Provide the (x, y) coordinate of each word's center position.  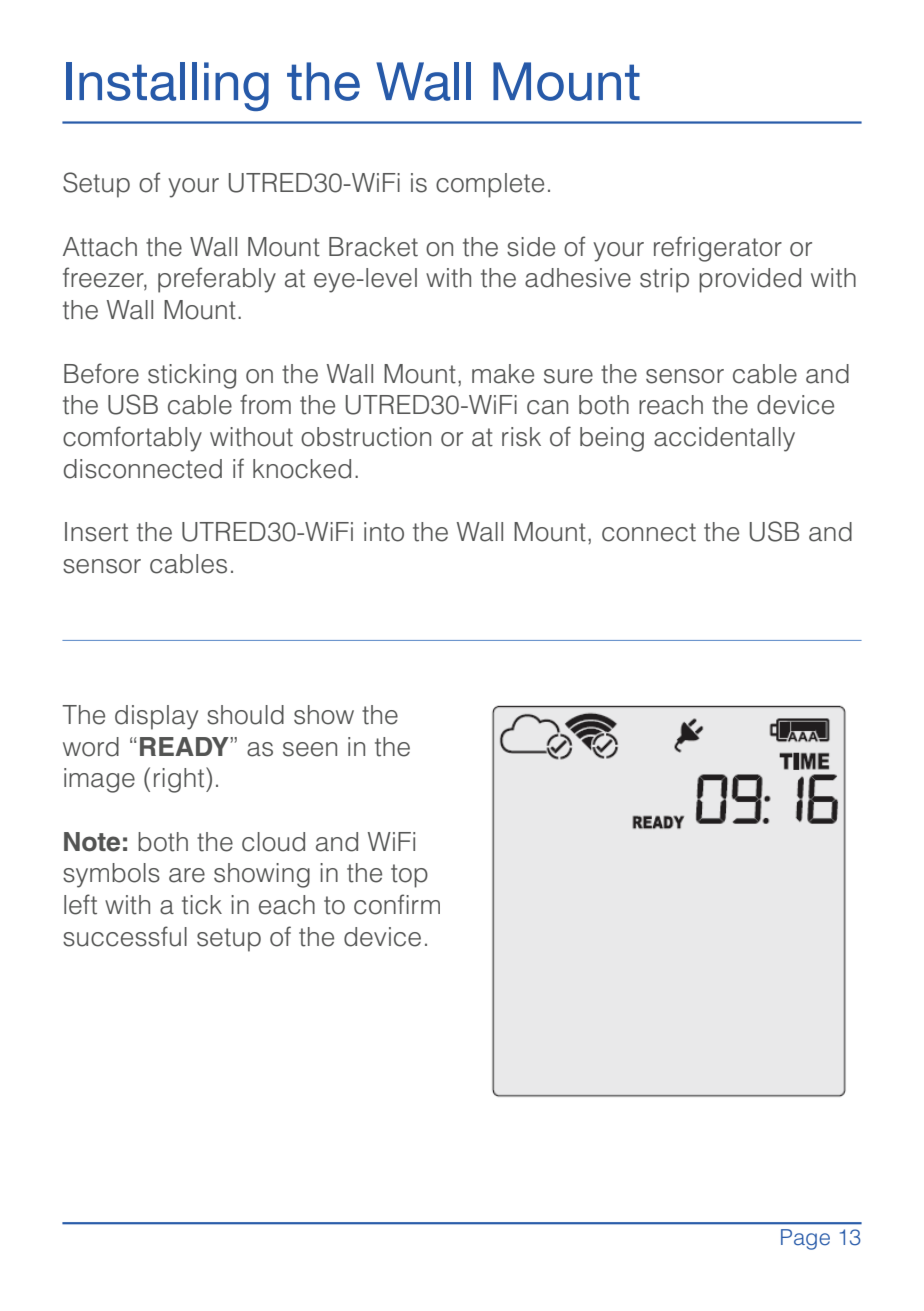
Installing (167, 86)
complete (490, 185)
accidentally (724, 439)
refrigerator (718, 249)
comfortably (132, 439)
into (384, 532)
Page (805, 1239)
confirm (397, 904)
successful (125, 936)
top (409, 876)
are (187, 875)
